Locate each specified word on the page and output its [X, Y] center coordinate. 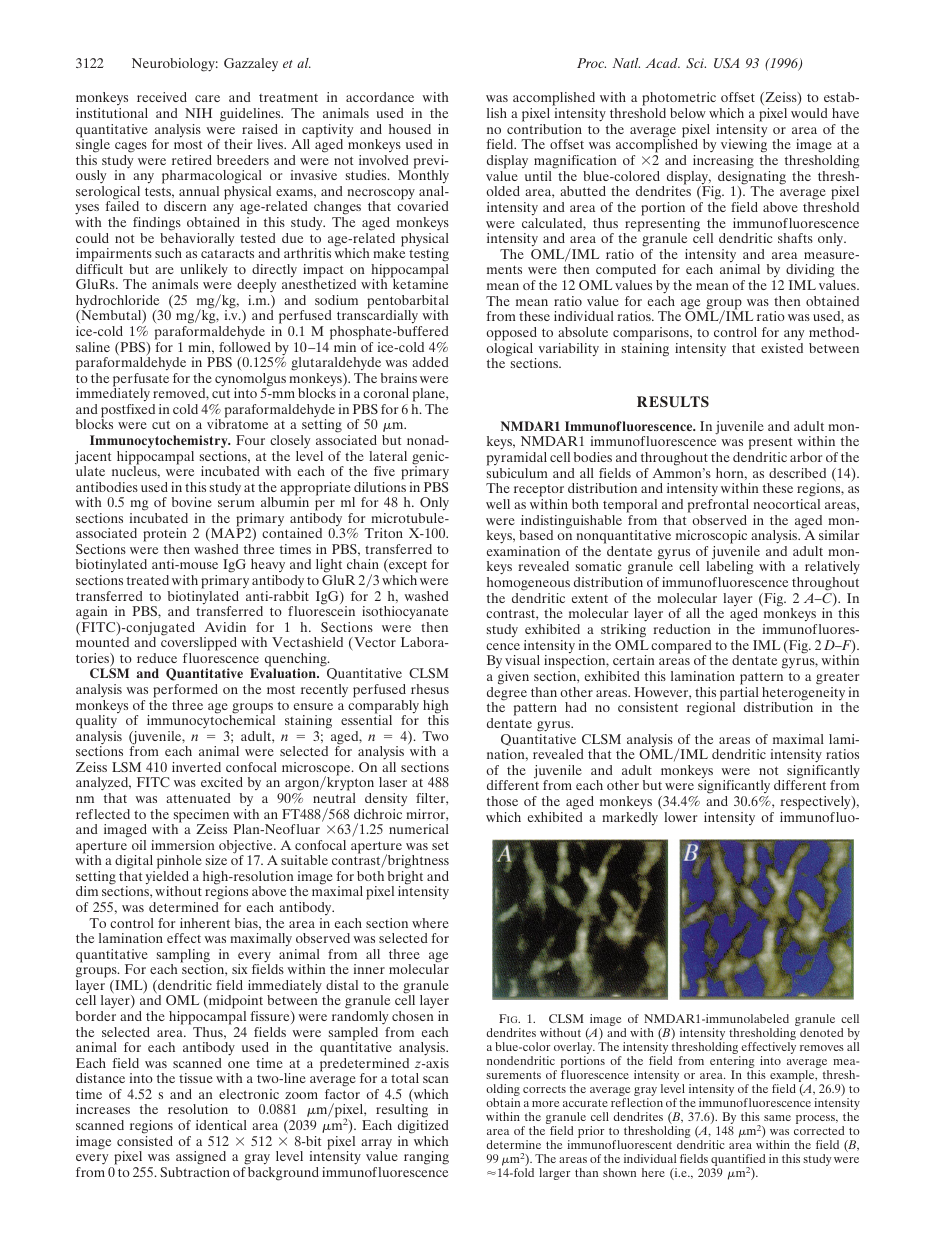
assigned [201, 1158]
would [809, 113]
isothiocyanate [405, 613]
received [162, 97]
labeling [730, 569]
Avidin [225, 627]
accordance [380, 97]
